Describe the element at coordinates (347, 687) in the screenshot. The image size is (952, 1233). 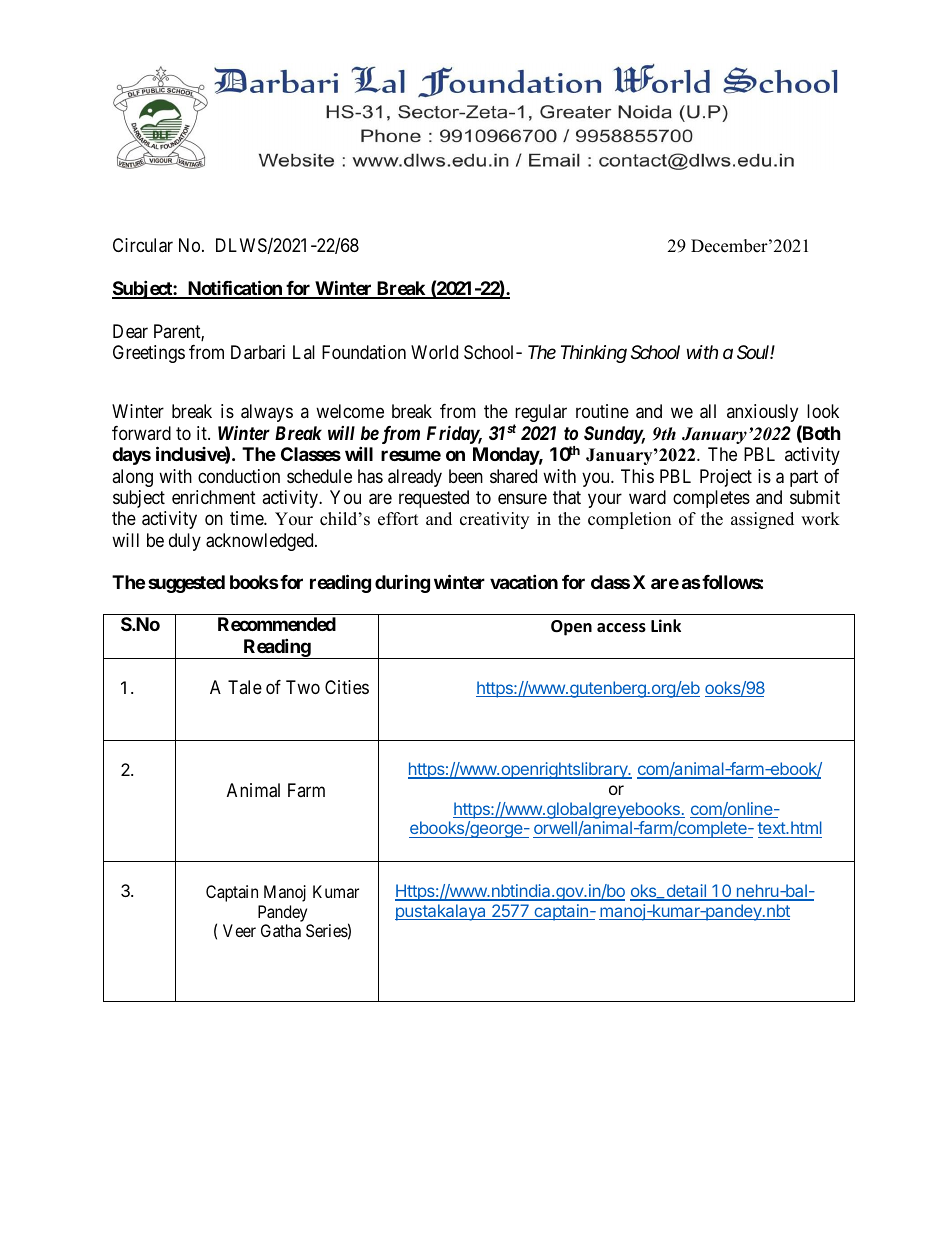
I see `Cities` at that location.
